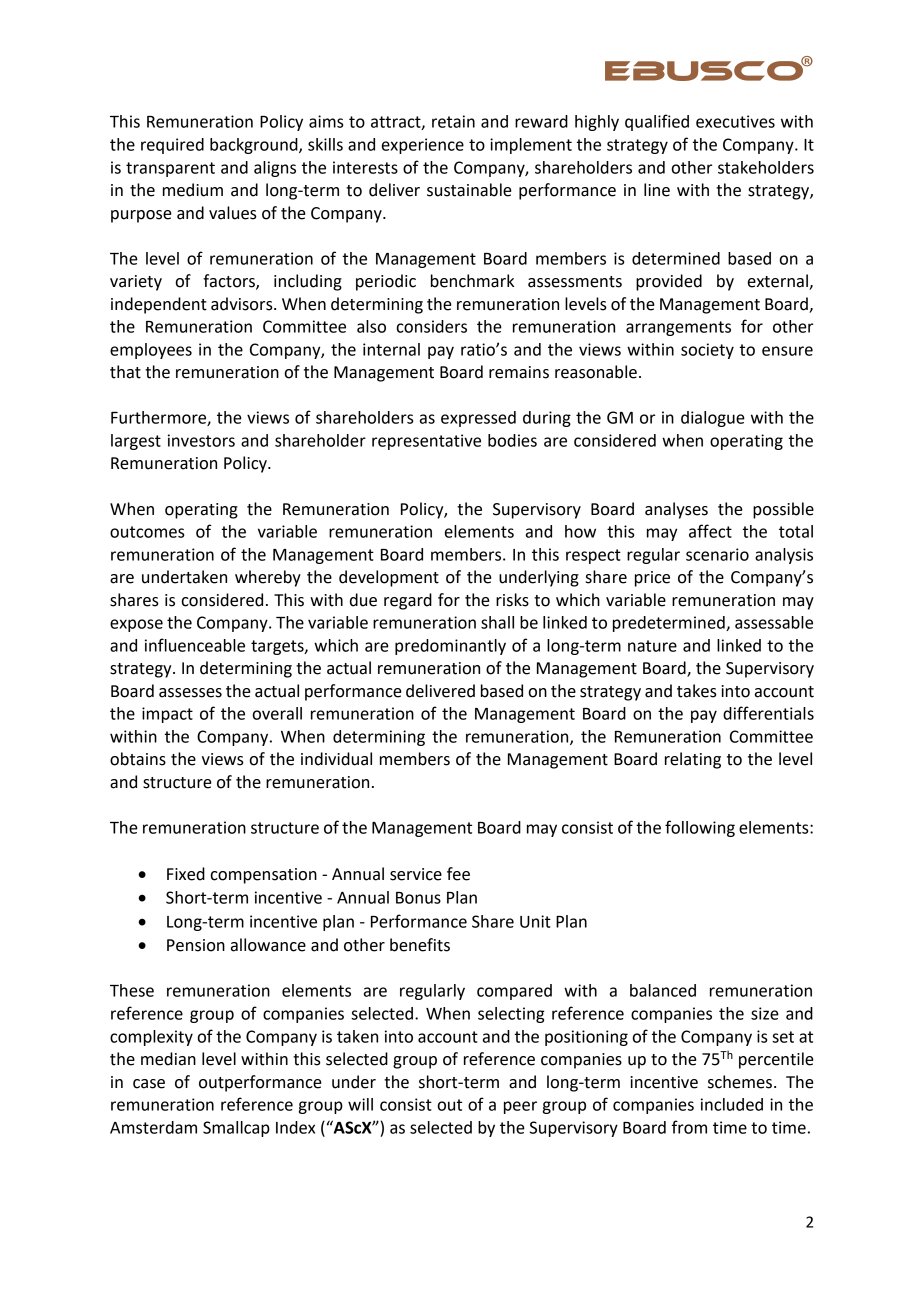 Image resolution: width=924 pixels, height=1308 pixels. Describe the element at coordinates (138, 759) in the image. I see `obtains` at that location.
